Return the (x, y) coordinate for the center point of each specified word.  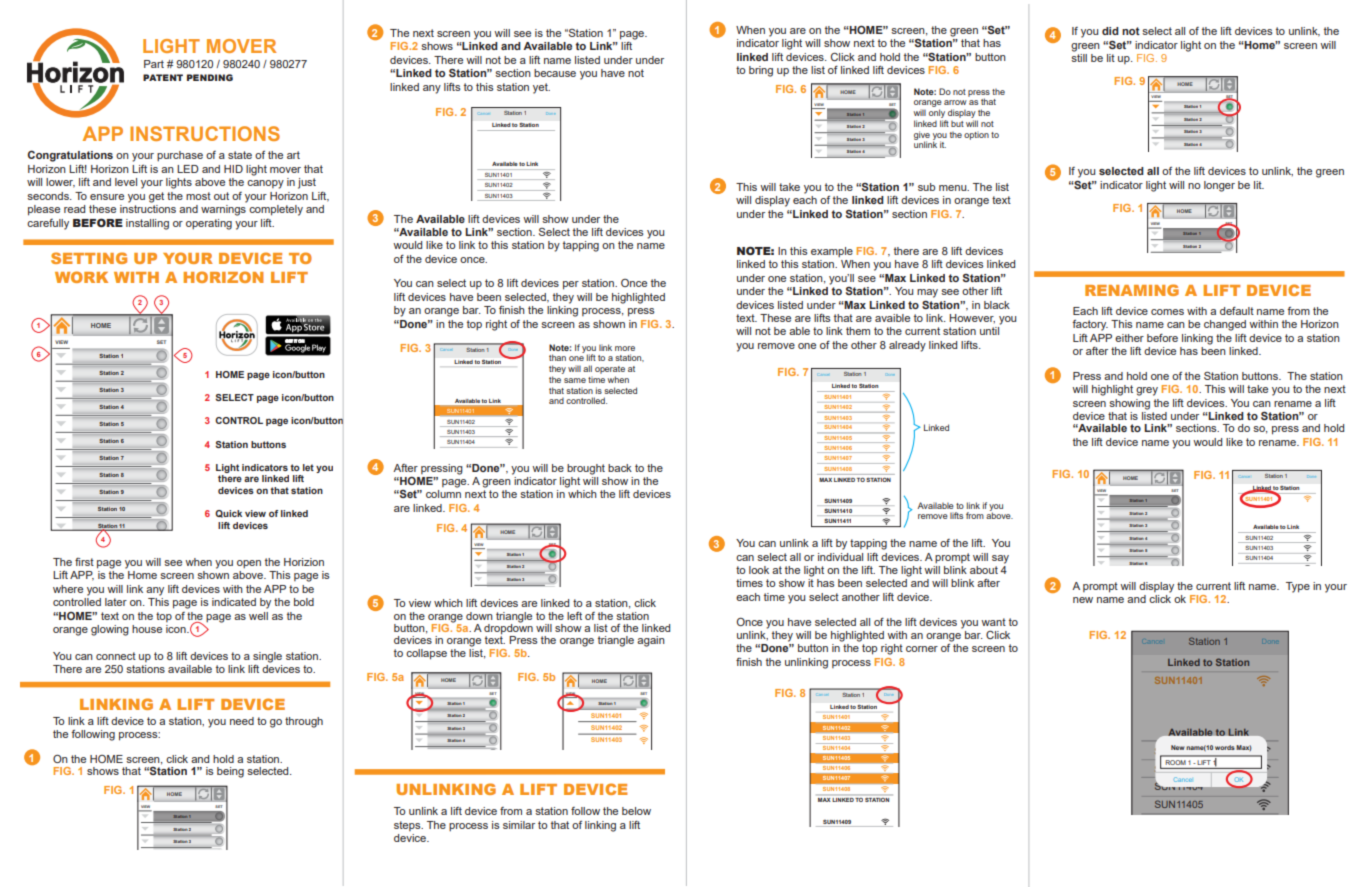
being (230, 772)
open (249, 564)
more (625, 348)
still (1079, 58)
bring (761, 71)
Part (154, 64)
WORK (81, 277)
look (759, 570)
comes (1167, 312)
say (1000, 559)
